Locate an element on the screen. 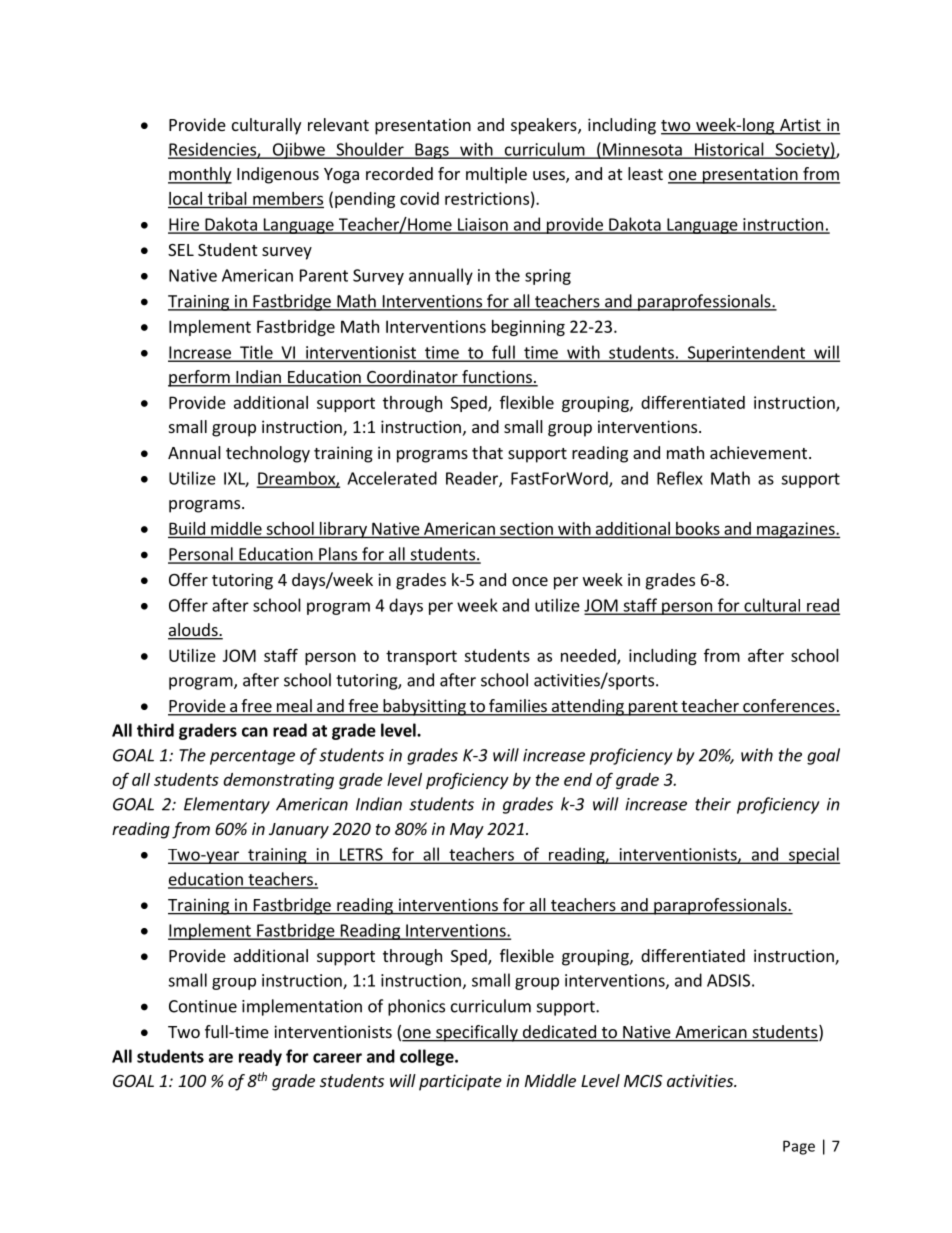 The width and height of the screenshot is (952, 1233). multiple is located at coordinates (496, 175).
